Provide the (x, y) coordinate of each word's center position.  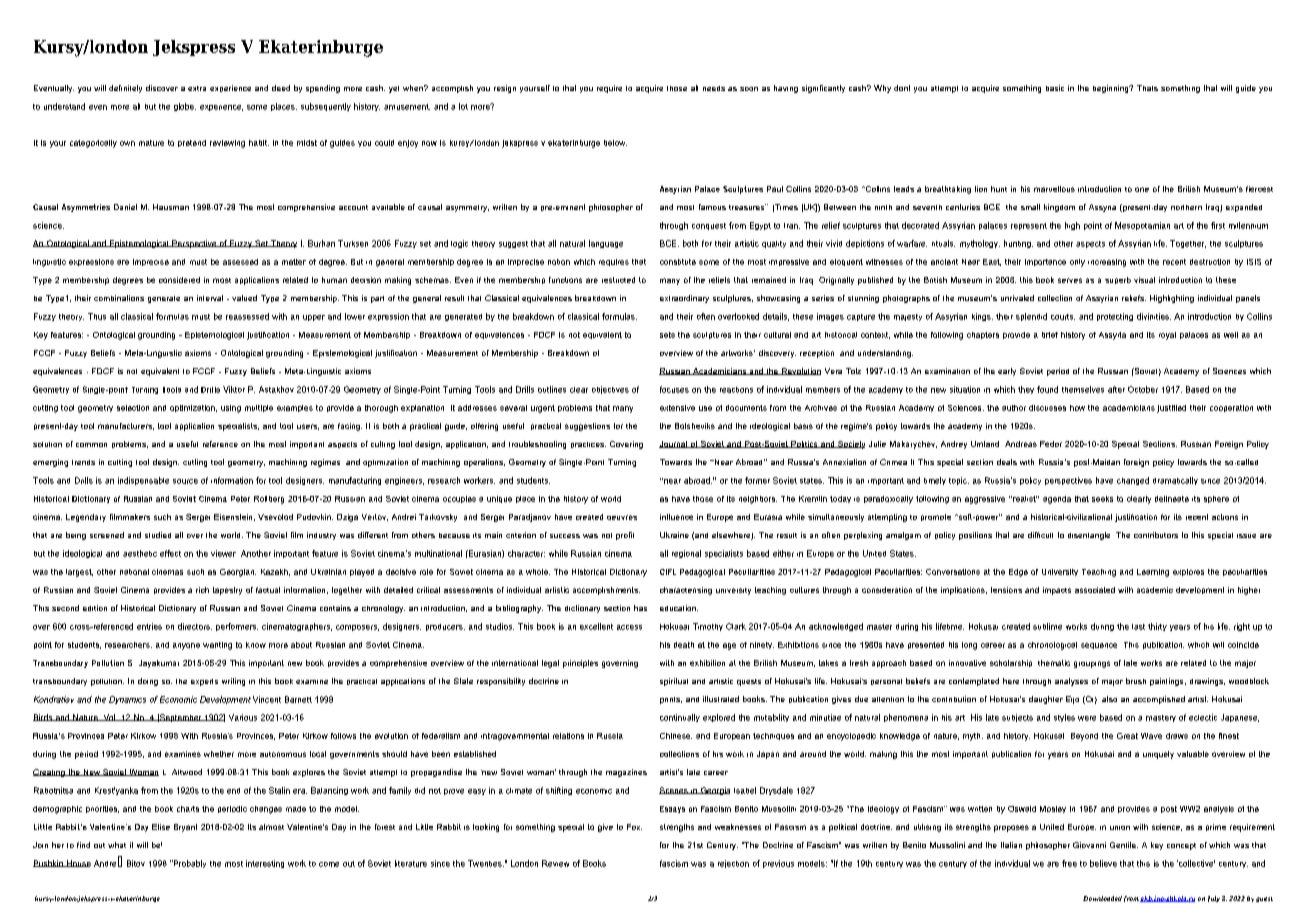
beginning (1112, 89)
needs (714, 88)
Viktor (234, 389)
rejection (733, 864)
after (1116, 389)
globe (185, 107)
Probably (189, 864)
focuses (674, 389)
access (629, 627)
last (1138, 627)
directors (195, 626)
